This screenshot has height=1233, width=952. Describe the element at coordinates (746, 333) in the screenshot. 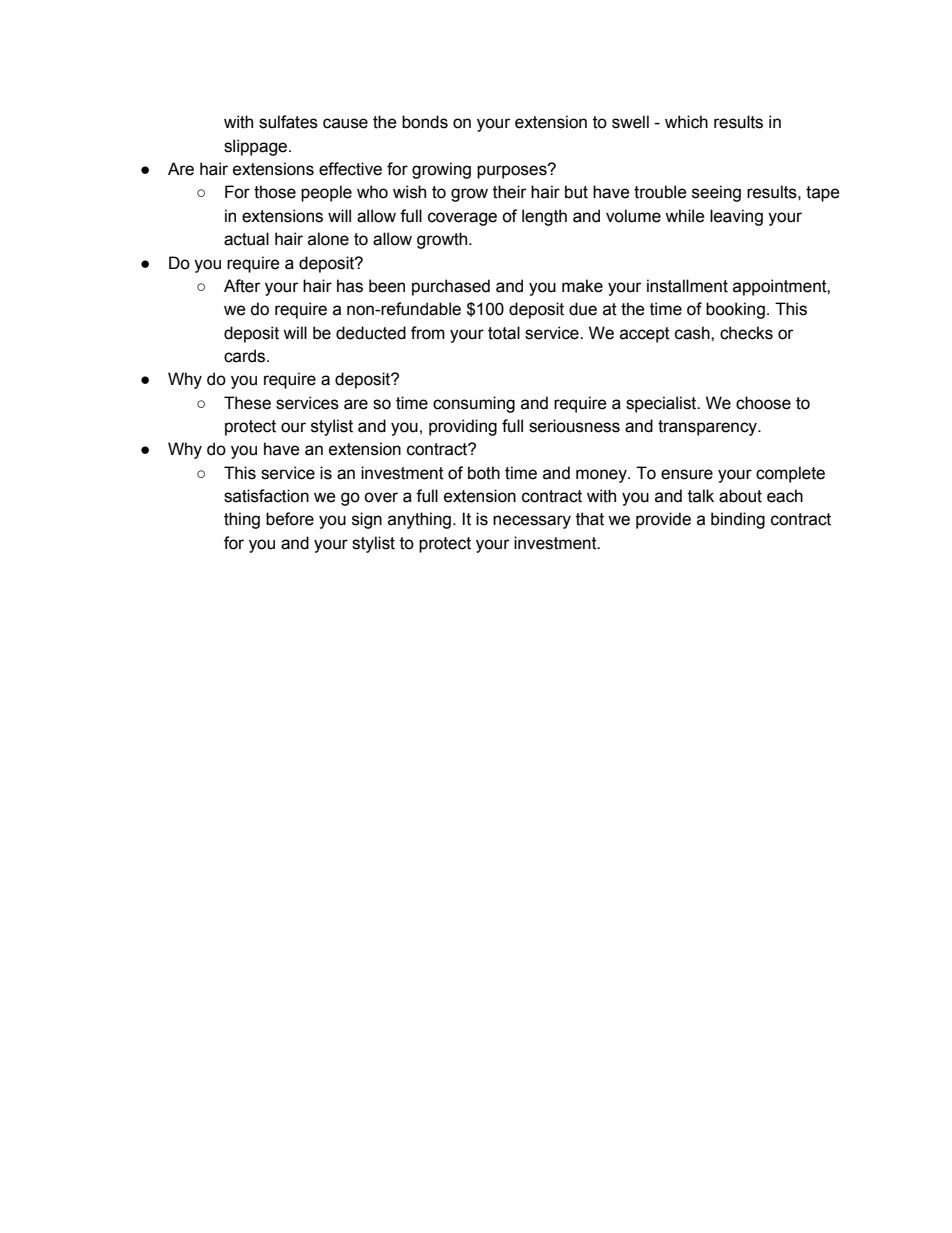

I see `checks` at that location.
